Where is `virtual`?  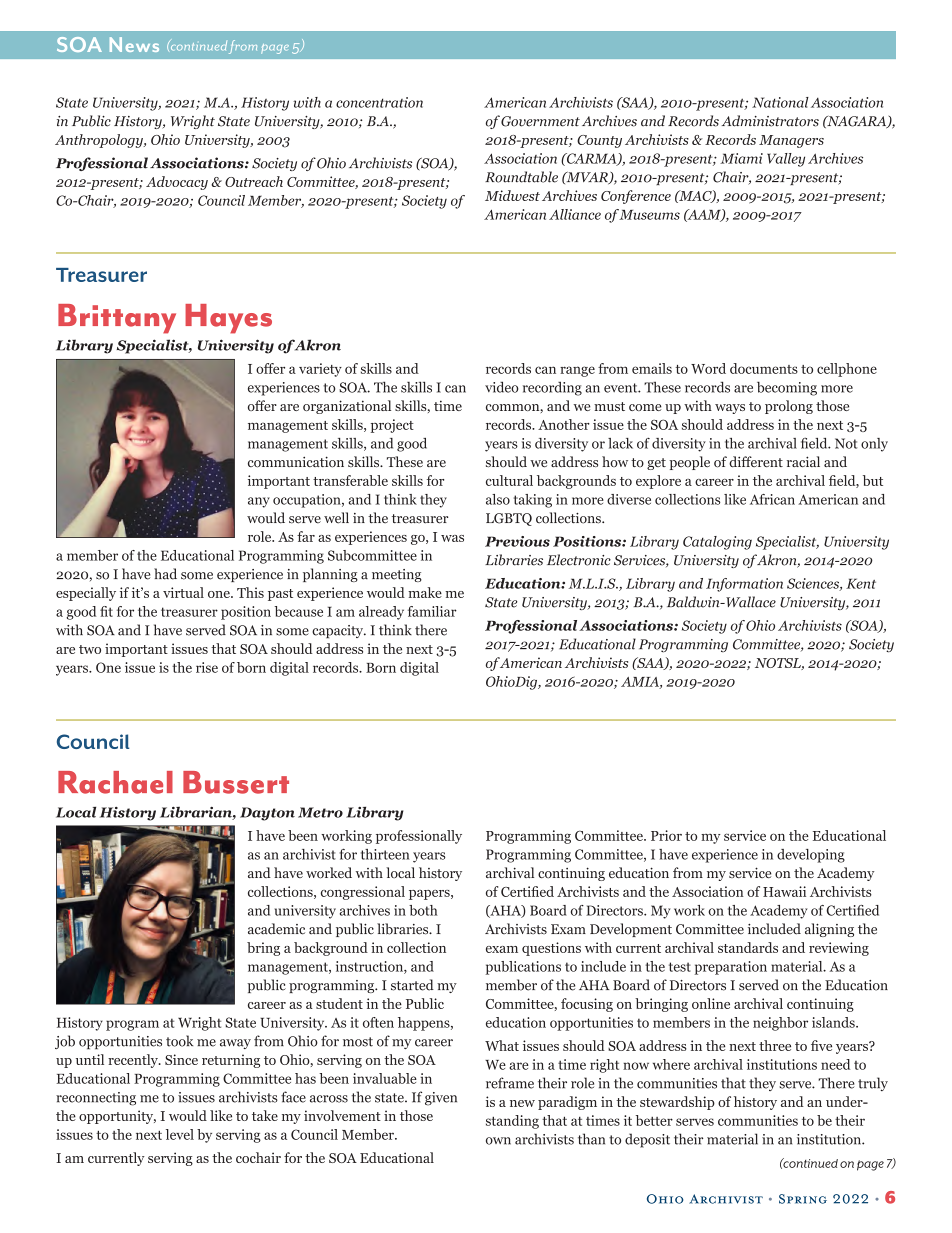 virtual is located at coordinates (183, 592).
